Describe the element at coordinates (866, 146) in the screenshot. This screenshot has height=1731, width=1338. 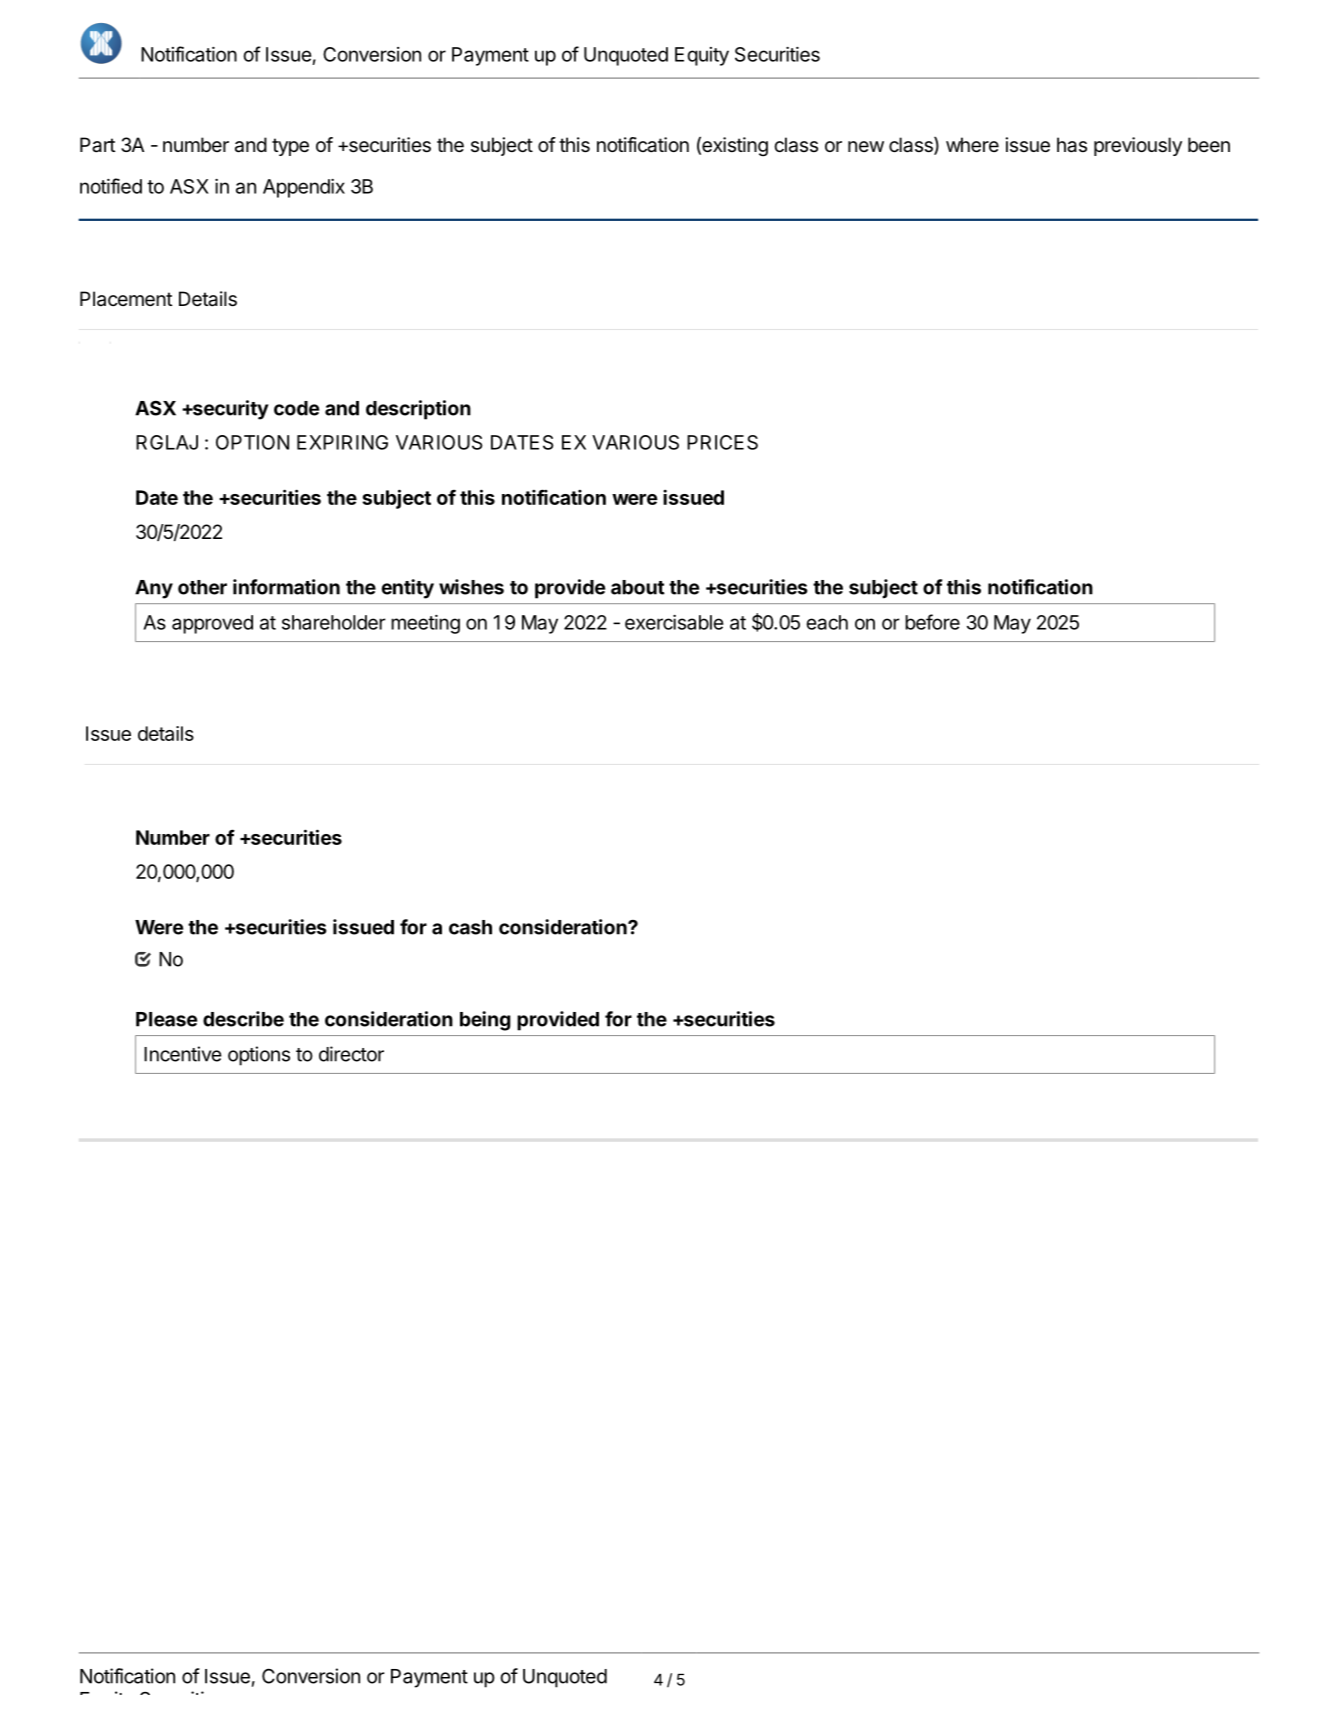
I see `new` at that location.
